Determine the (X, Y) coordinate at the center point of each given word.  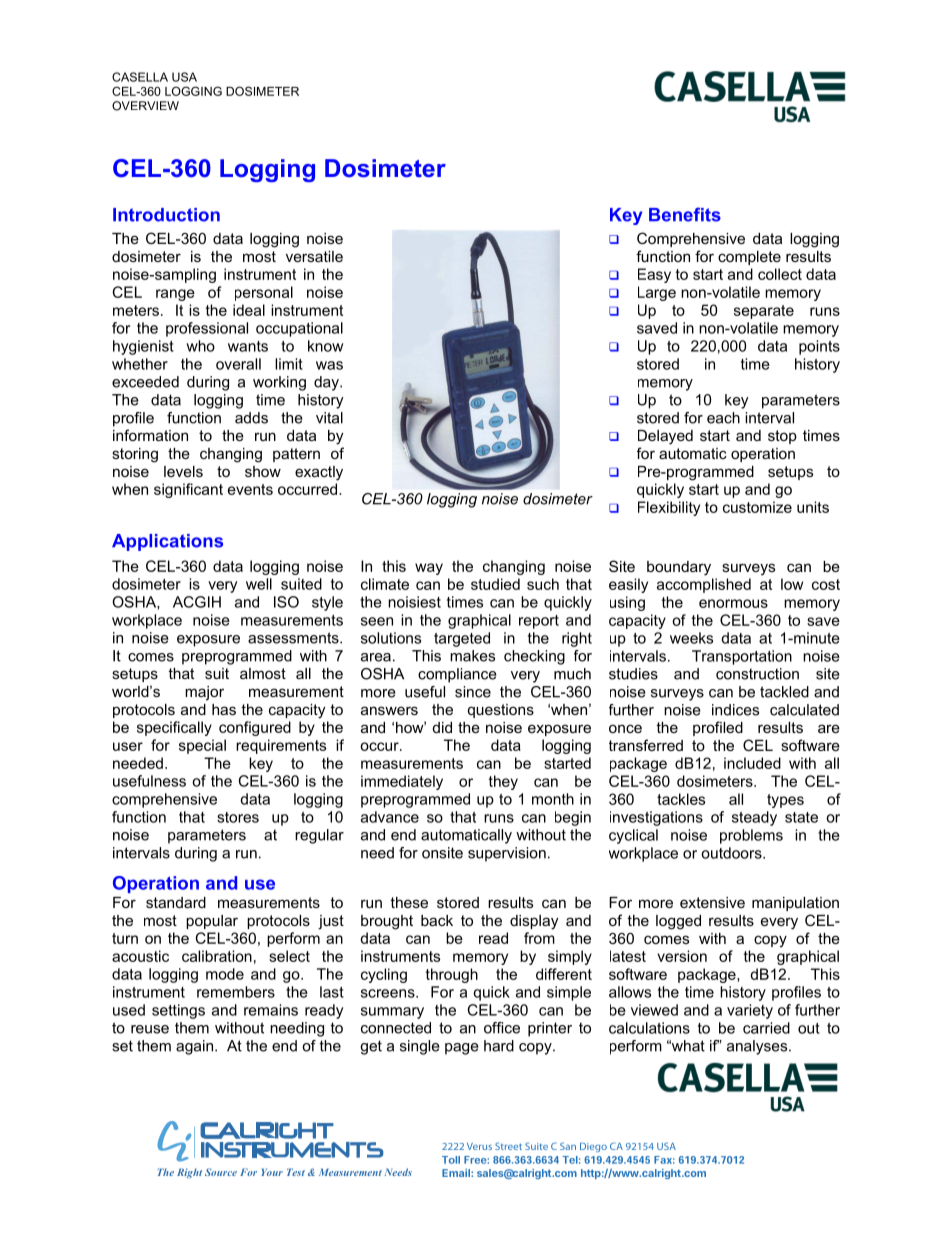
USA (184, 77)
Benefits (685, 214)
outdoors (732, 853)
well (259, 584)
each (723, 418)
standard (176, 902)
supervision (507, 854)
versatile (314, 256)
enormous (733, 603)
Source (221, 1172)
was (329, 365)
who (200, 346)
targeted (462, 639)
